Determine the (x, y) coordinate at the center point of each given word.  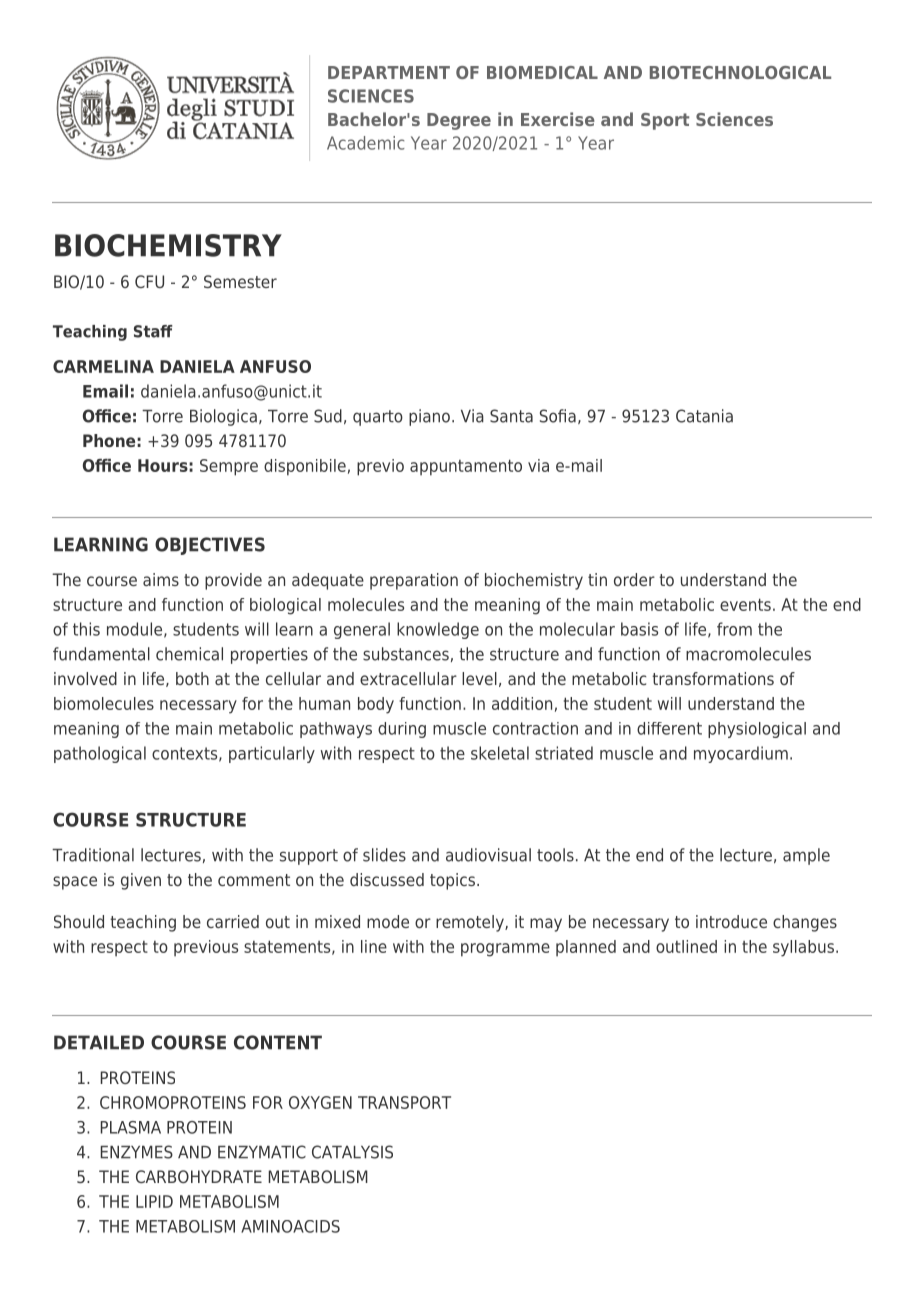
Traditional (93, 855)
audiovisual (488, 855)
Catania (704, 416)
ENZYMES (137, 1152)
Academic (366, 143)
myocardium (741, 754)
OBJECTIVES (210, 546)
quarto (378, 418)
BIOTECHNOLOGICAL (740, 72)
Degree (459, 121)
